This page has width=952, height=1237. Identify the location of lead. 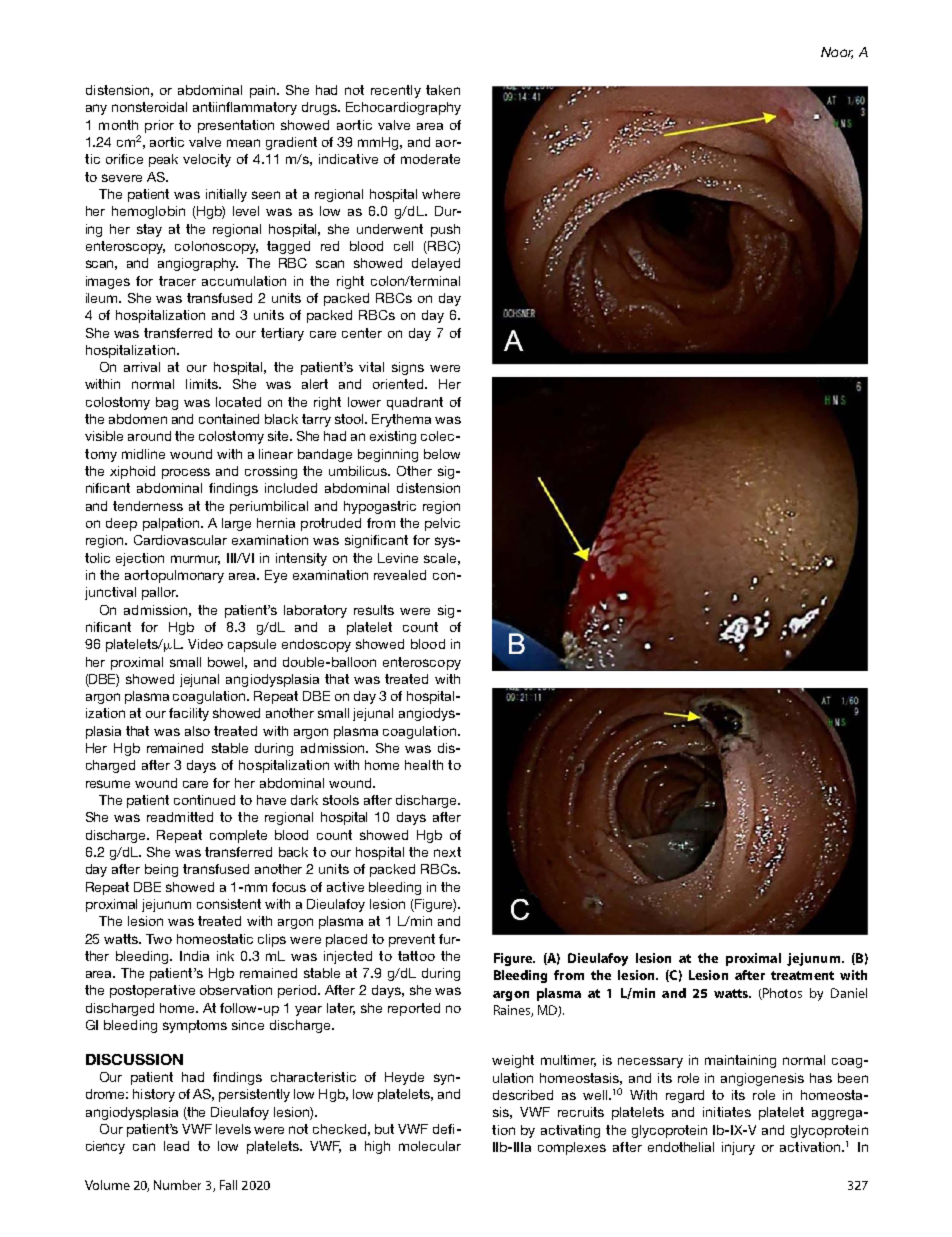
(176, 1146).
